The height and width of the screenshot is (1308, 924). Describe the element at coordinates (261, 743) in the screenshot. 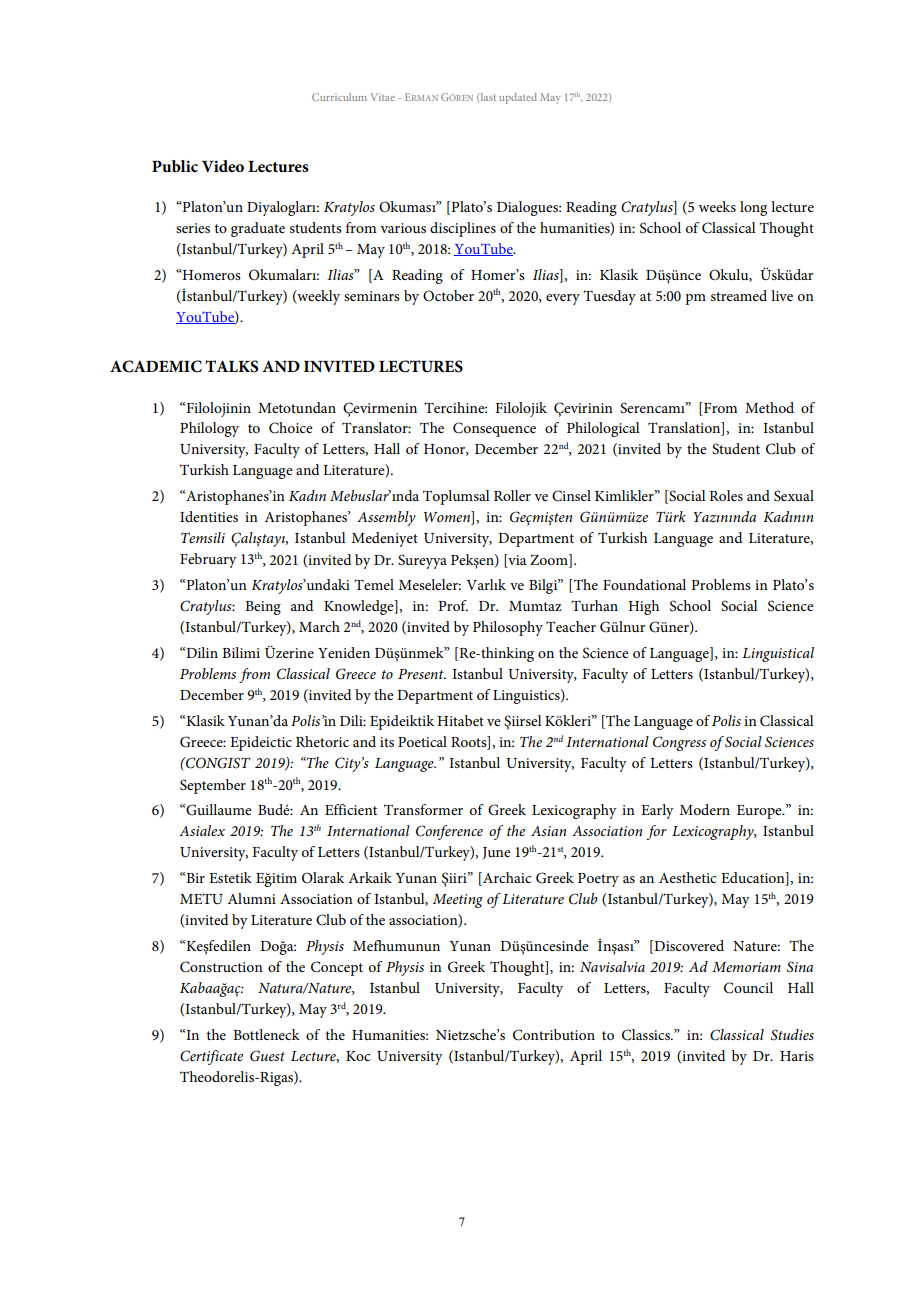

I see `Epideictic` at that location.
